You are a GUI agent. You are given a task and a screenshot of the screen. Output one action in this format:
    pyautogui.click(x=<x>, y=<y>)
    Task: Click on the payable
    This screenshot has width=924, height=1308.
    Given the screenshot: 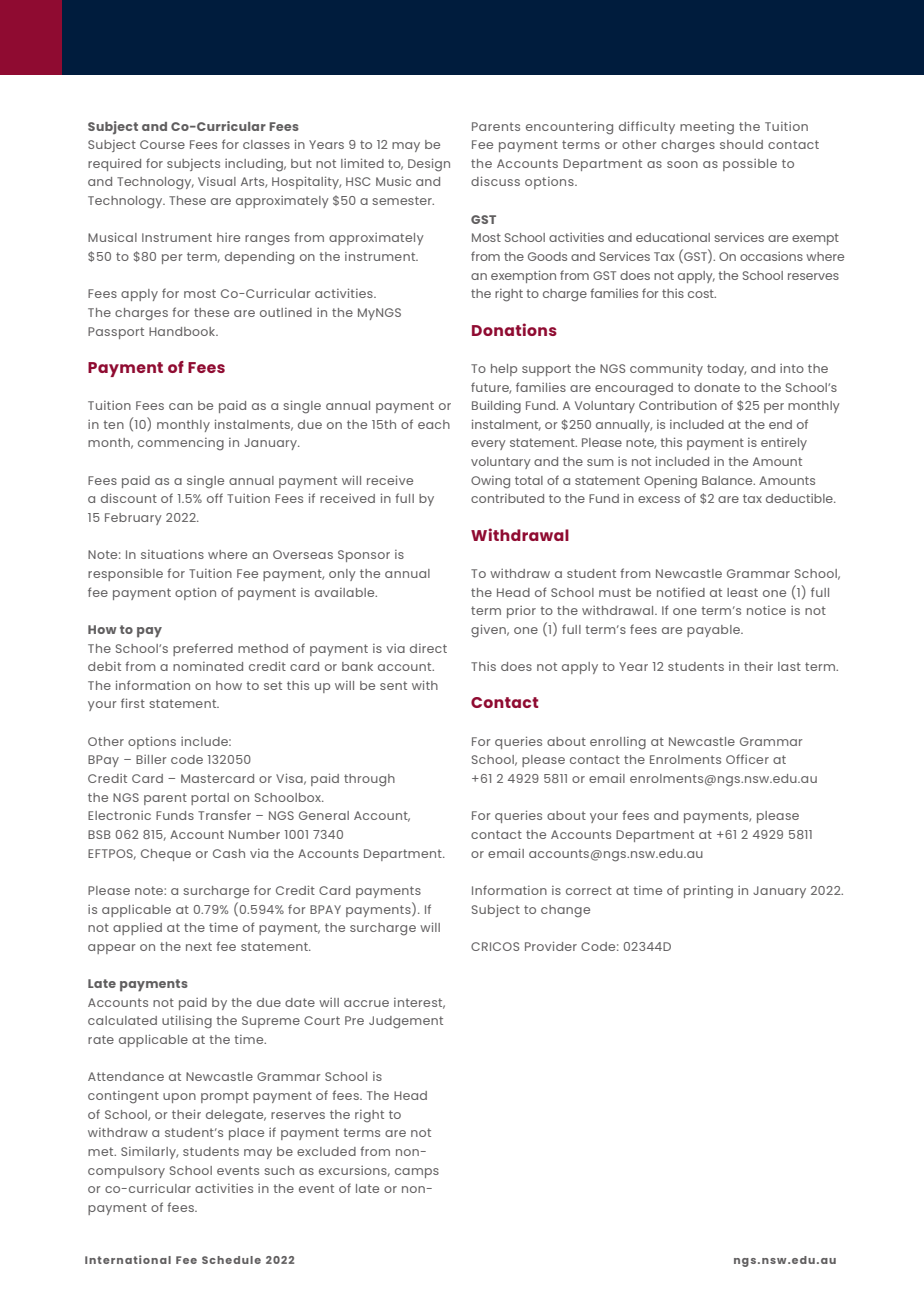 What is the action you would take?
    pyautogui.click(x=714, y=631)
